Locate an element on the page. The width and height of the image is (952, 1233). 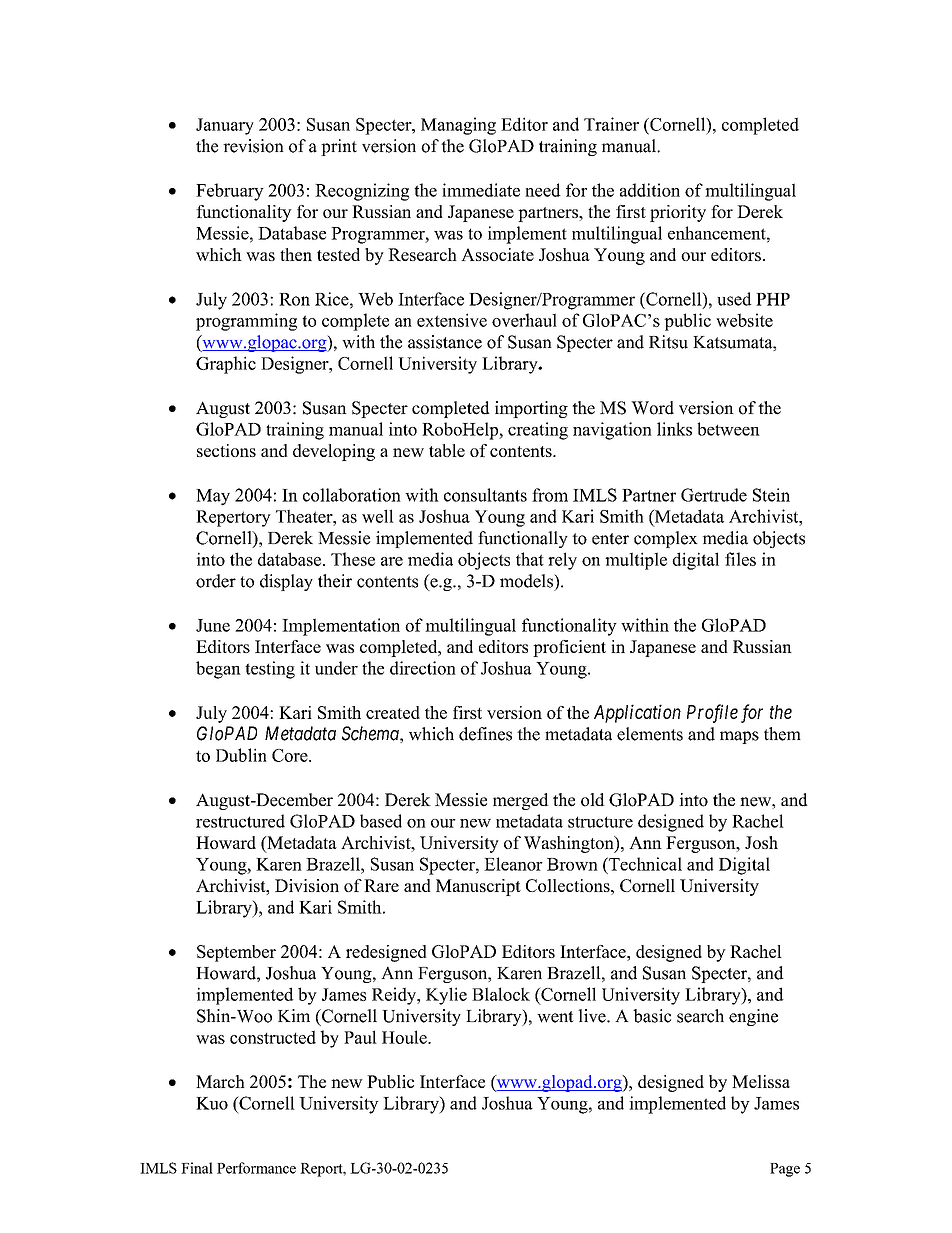
revision is located at coordinates (253, 146).
